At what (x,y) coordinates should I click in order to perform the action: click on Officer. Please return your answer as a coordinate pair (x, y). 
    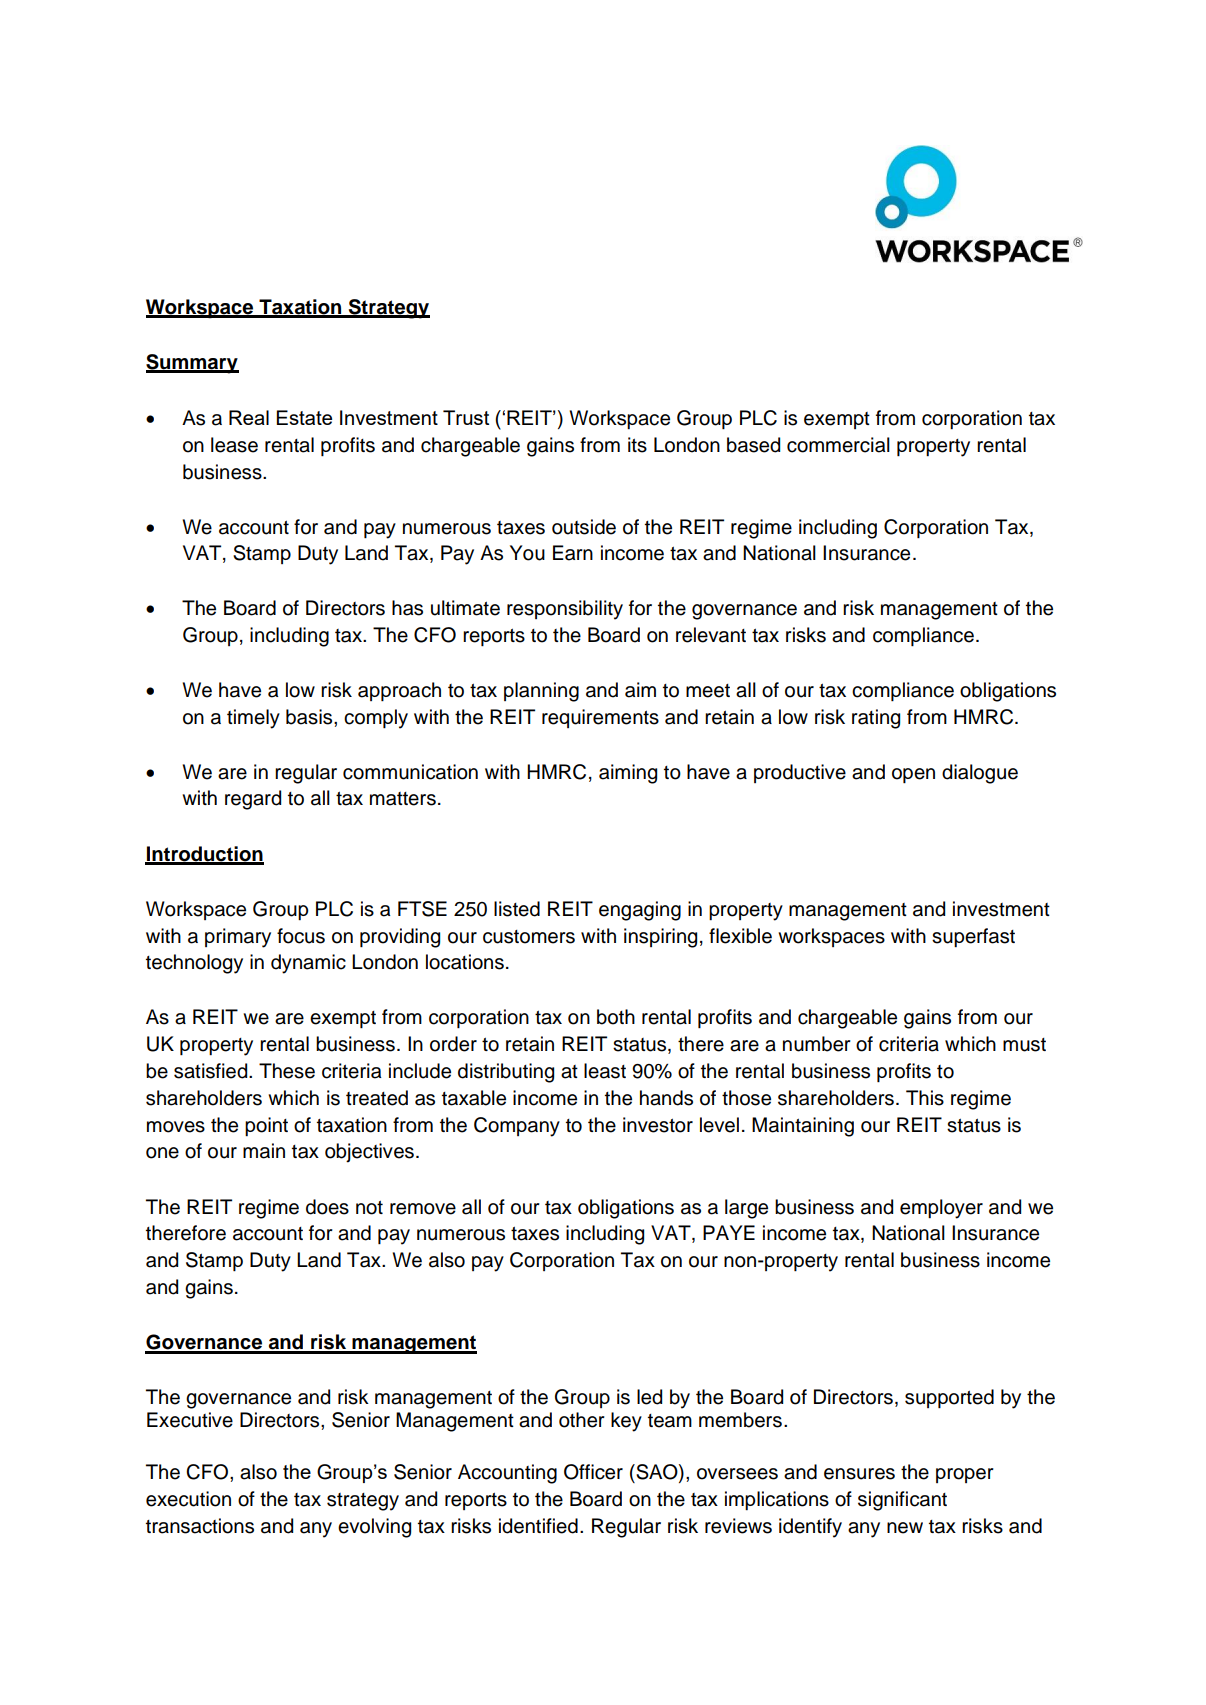
    Looking at the image, I should click on (593, 1472).
